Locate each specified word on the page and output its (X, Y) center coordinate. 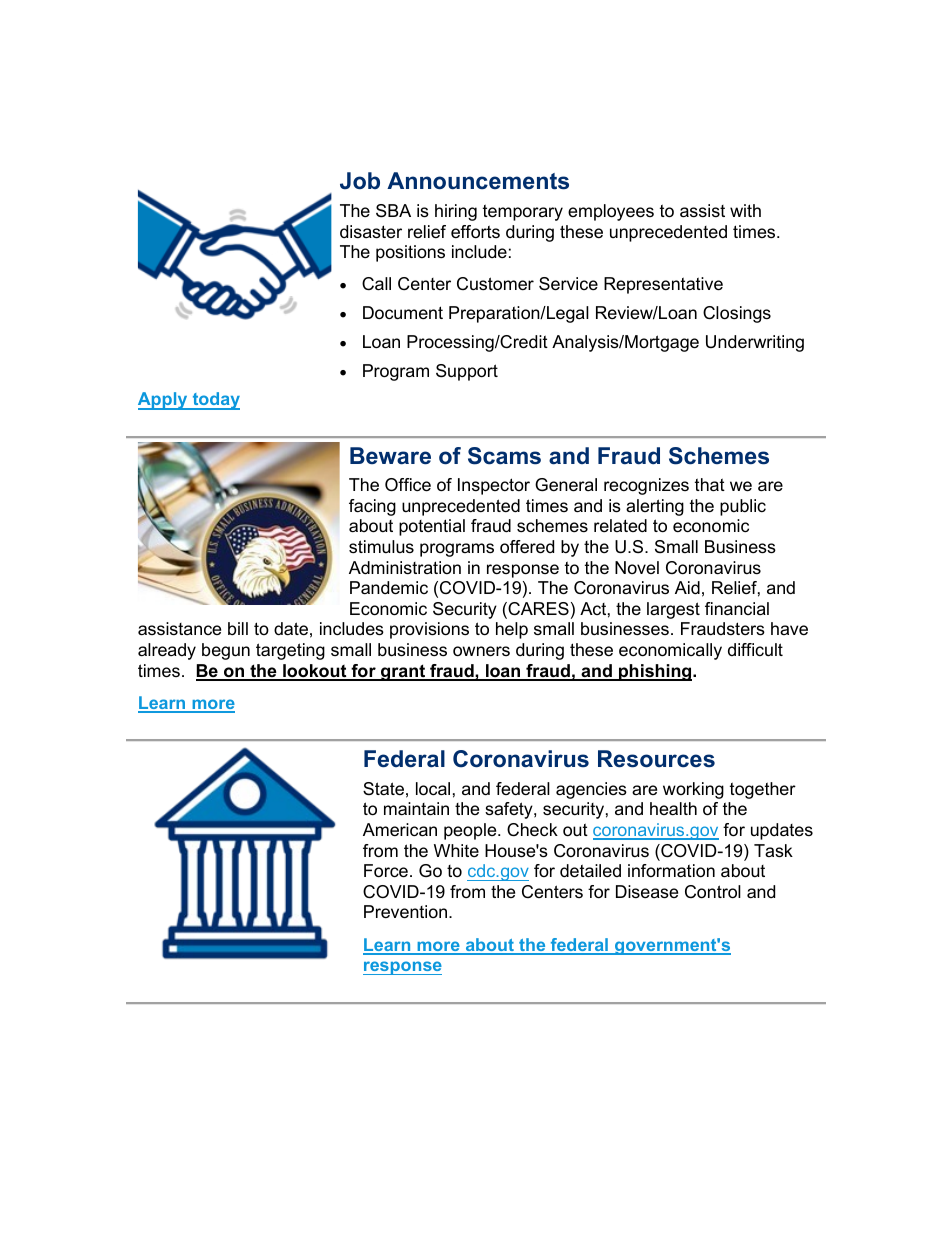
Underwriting (755, 343)
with (745, 210)
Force (386, 871)
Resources (656, 759)
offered (527, 547)
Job (360, 181)
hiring (456, 212)
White (456, 850)
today (215, 401)
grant (403, 672)
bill (238, 628)
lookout (315, 672)
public (743, 507)
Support (467, 372)
